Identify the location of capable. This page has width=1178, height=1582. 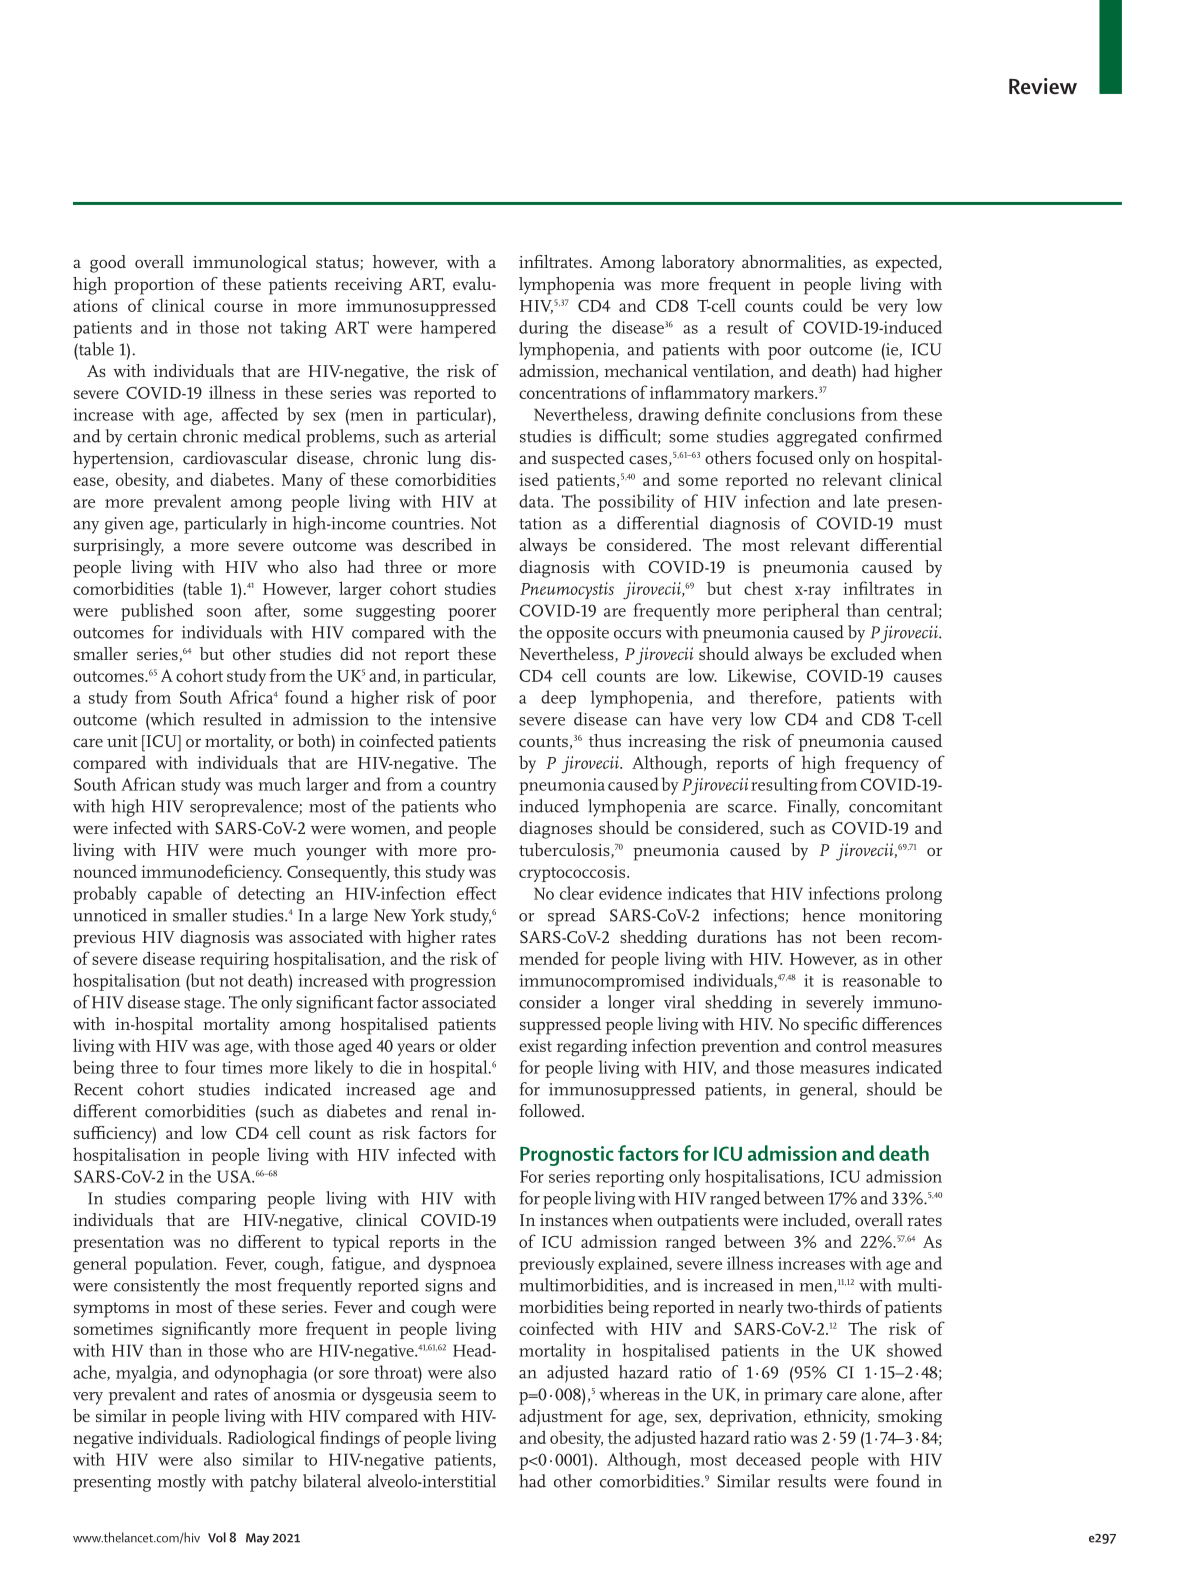
(175, 895).
